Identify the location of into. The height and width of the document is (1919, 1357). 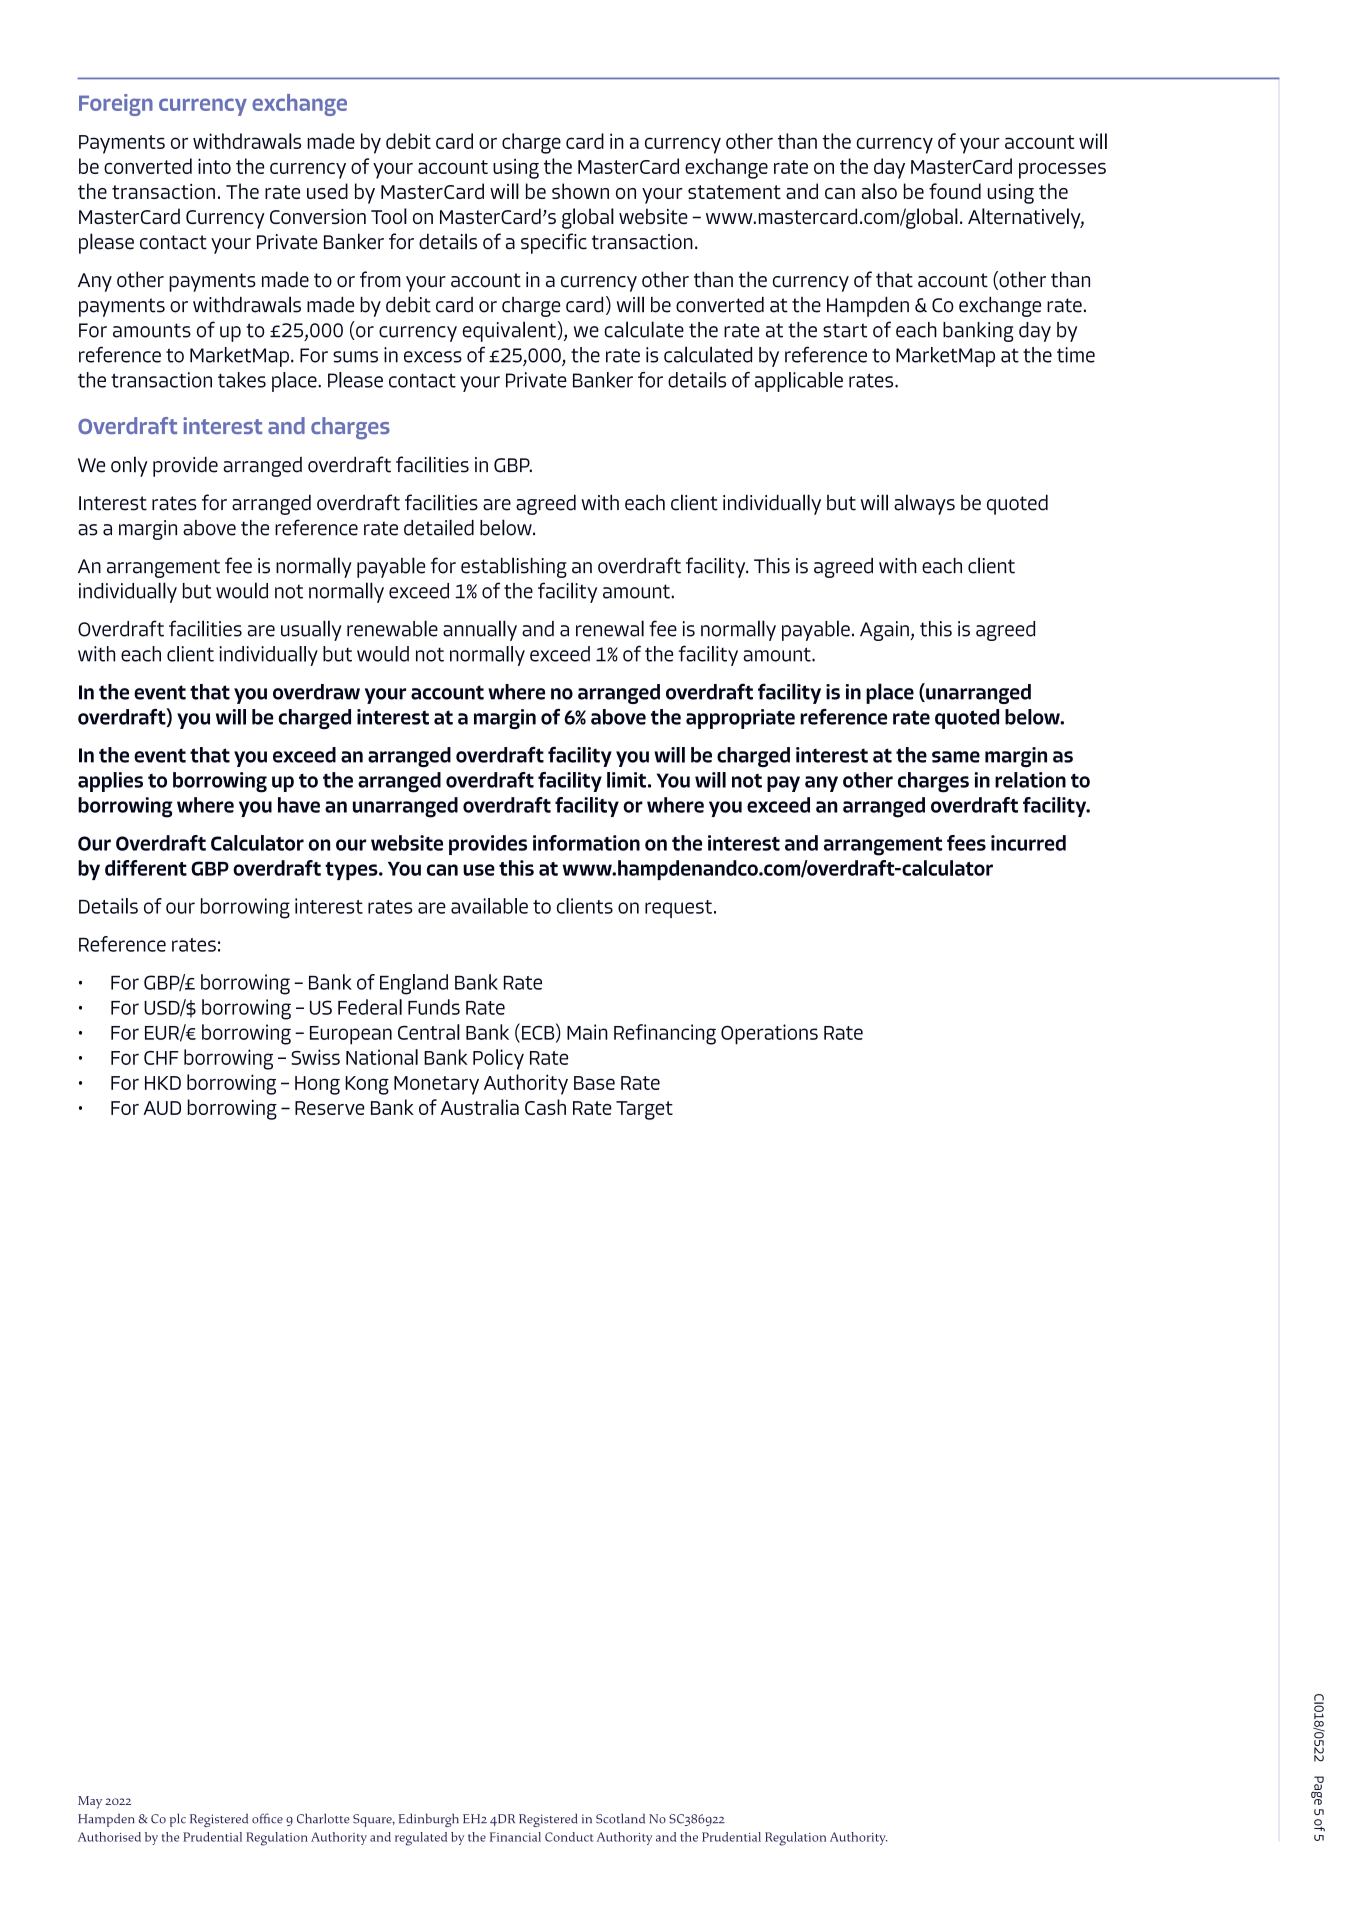
(214, 166).
